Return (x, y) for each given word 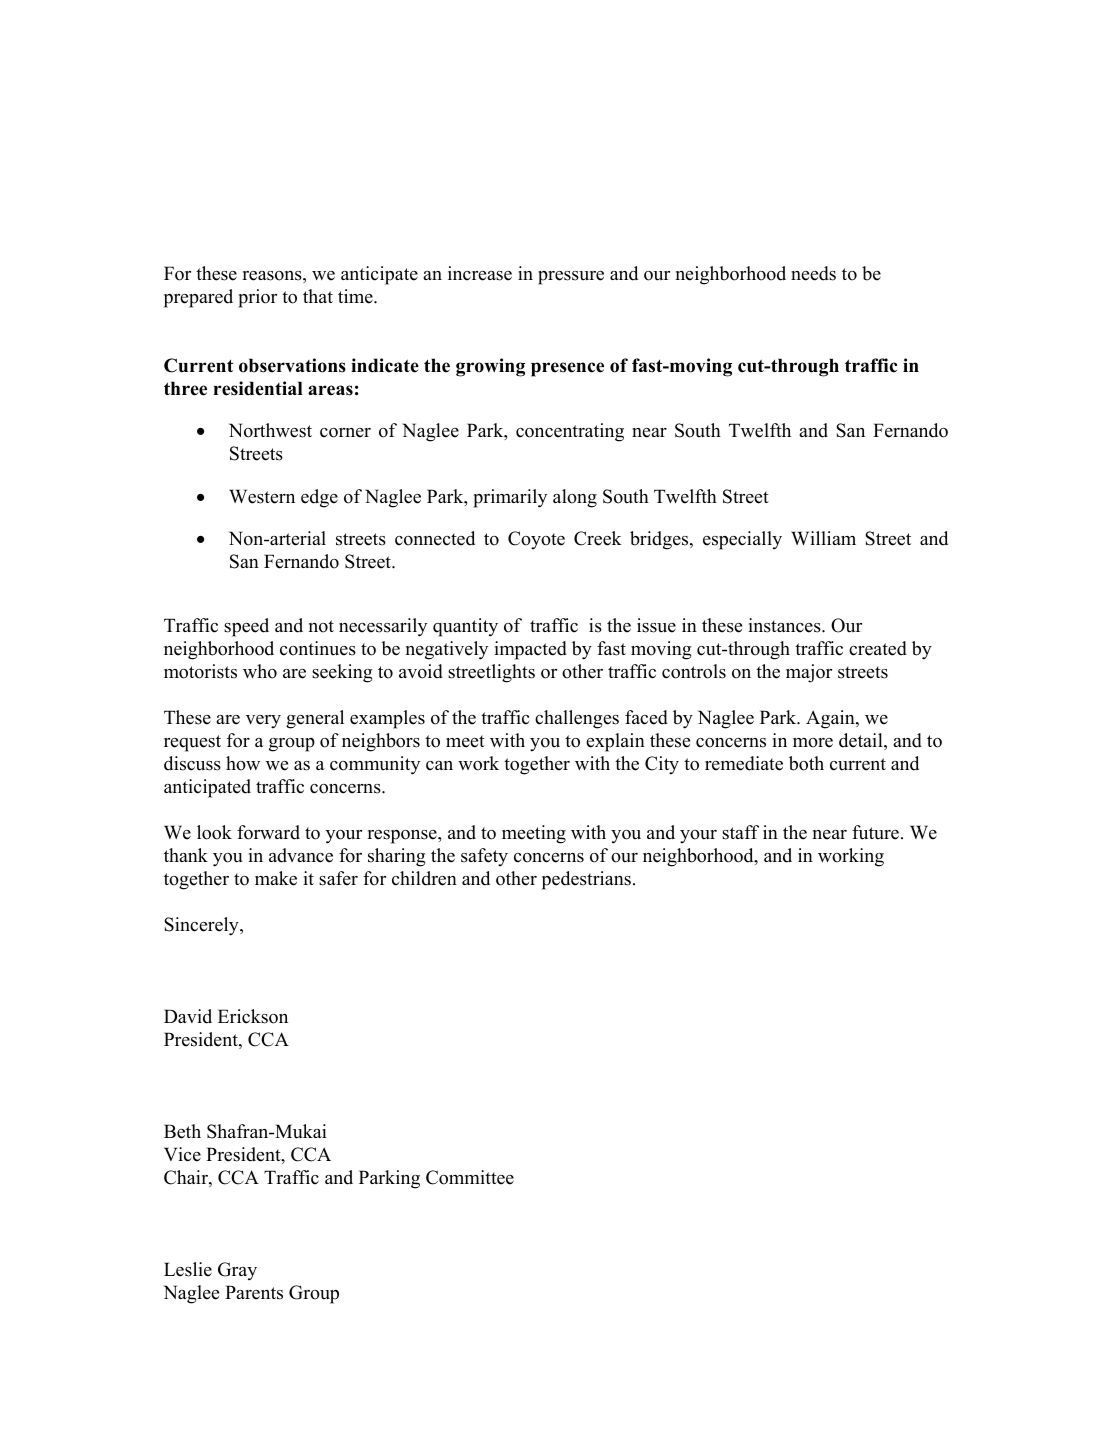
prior (257, 298)
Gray (237, 1271)
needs (813, 273)
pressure (571, 278)
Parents (254, 1292)
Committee (470, 1177)
